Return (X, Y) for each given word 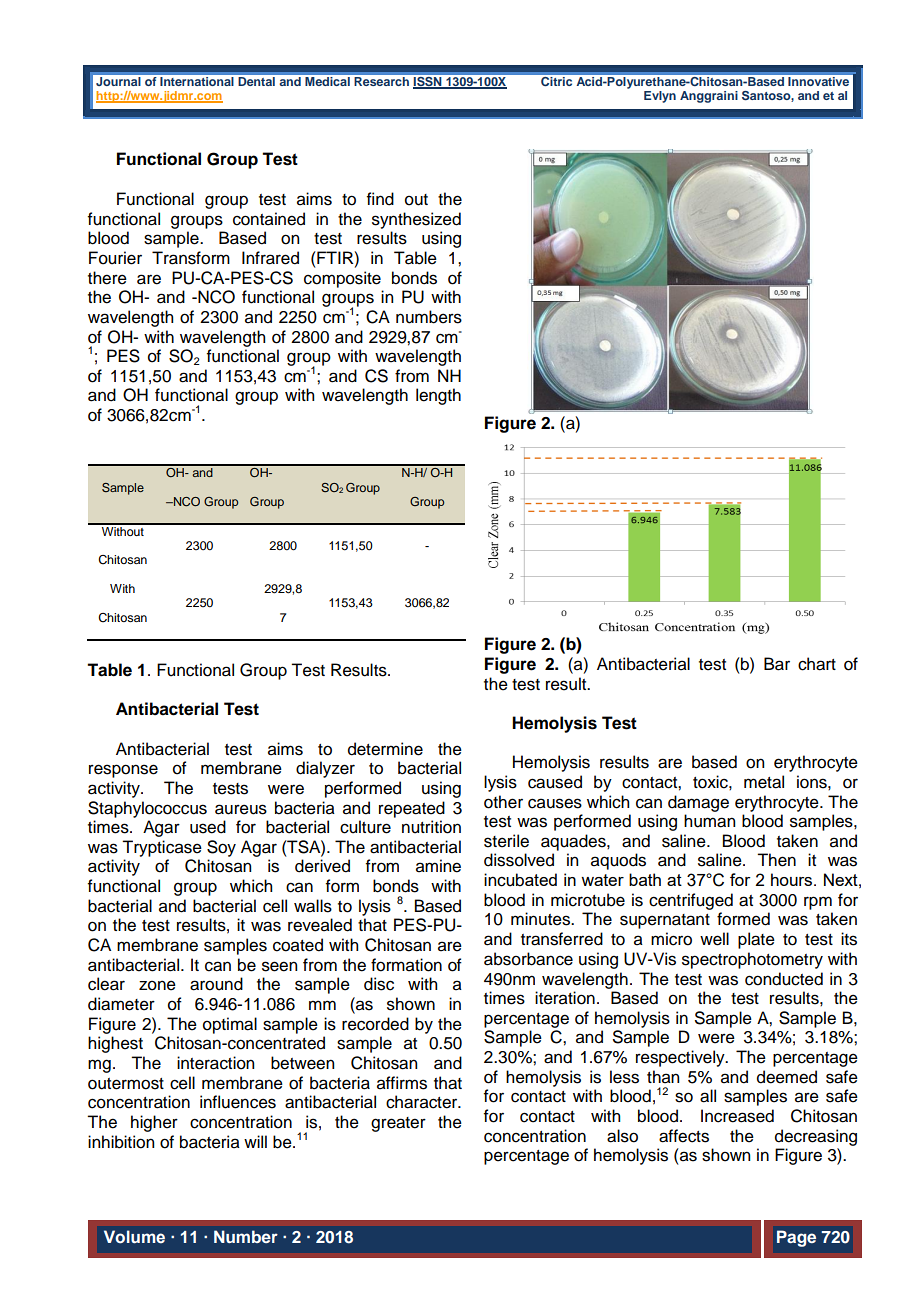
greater (398, 1124)
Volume (134, 1237)
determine (385, 749)
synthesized (416, 220)
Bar (777, 664)
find (380, 199)
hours (791, 879)
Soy (221, 848)
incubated (520, 880)
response (123, 771)
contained (269, 219)
